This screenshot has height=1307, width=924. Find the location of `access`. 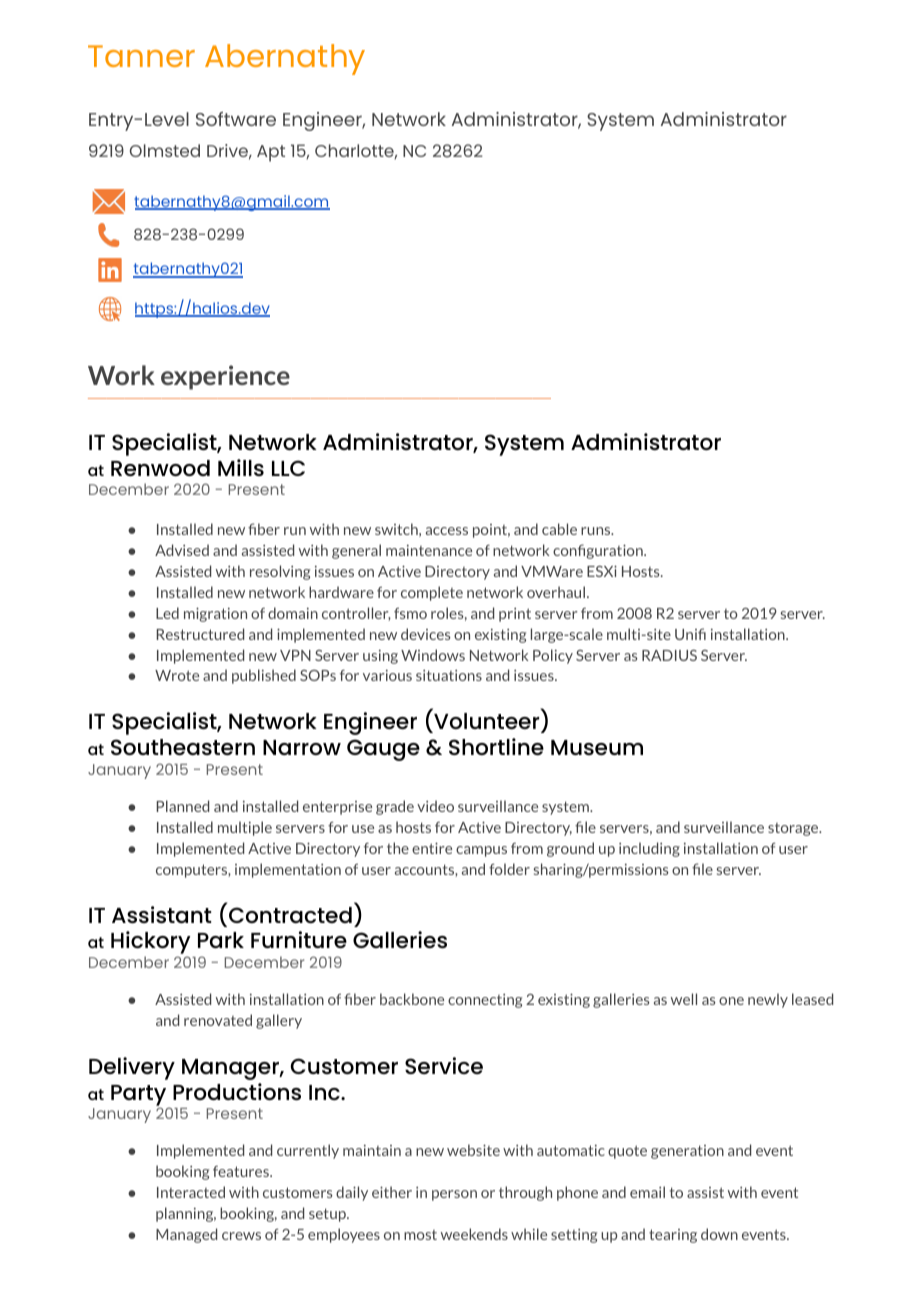

access is located at coordinates (447, 531).
